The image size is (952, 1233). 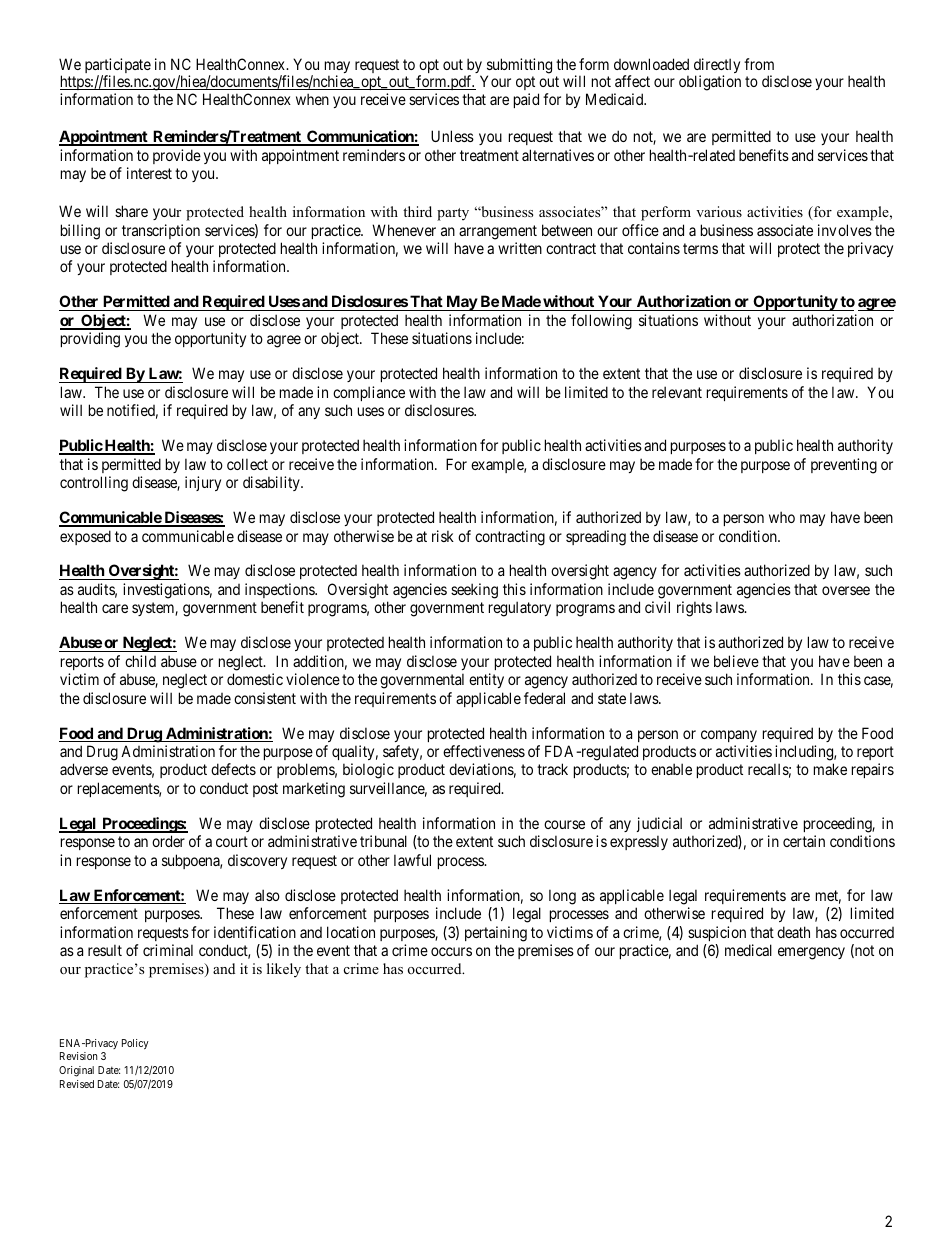 What do you see at coordinates (564, 824) in the screenshot?
I see `course` at bounding box center [564, 824].
